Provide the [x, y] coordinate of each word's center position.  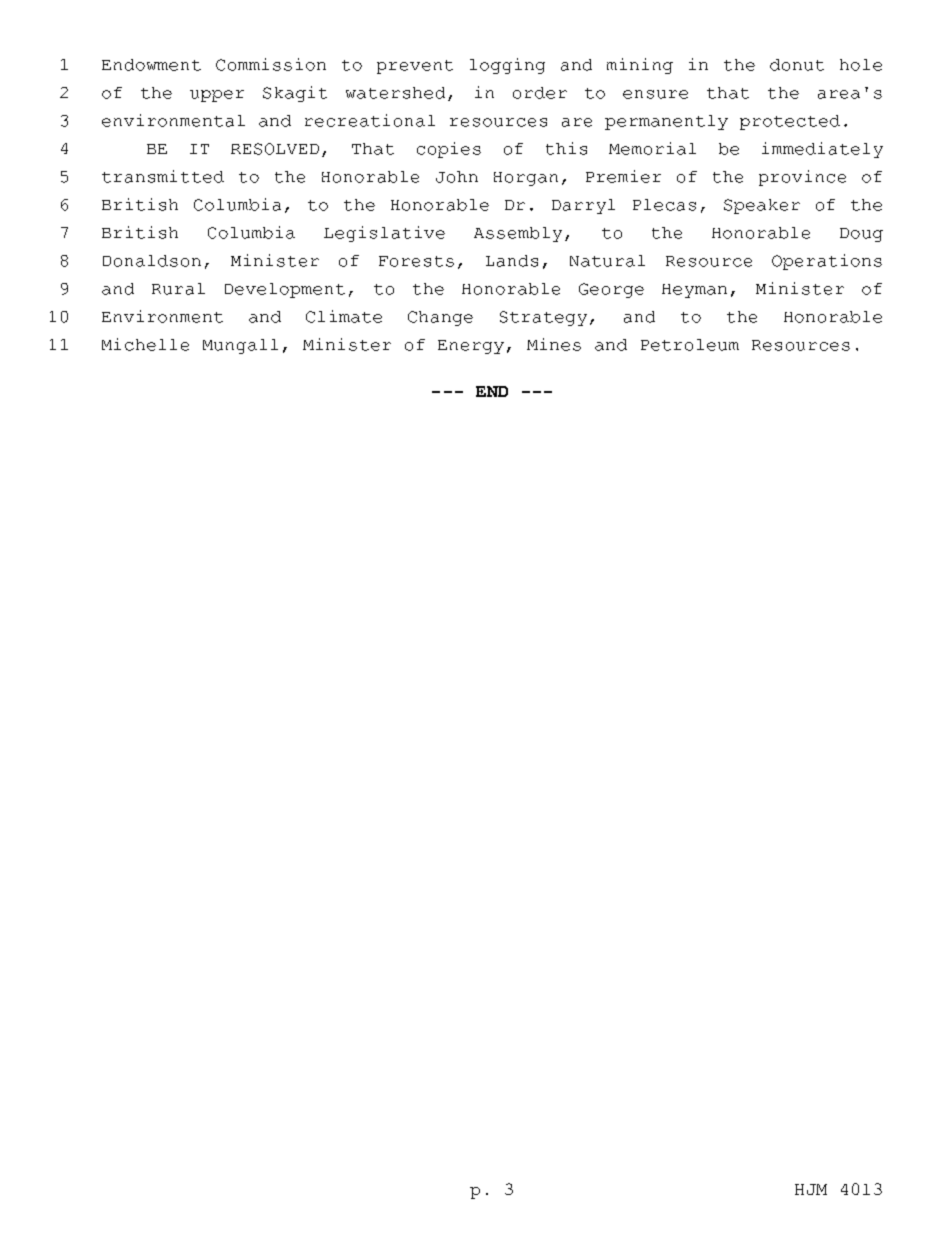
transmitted [163, 176]
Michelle [145, 344]
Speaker [762, 206]
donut [797, 65]
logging [507, 66]
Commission [271, 64]
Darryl [583, 206]
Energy [471, 347]
